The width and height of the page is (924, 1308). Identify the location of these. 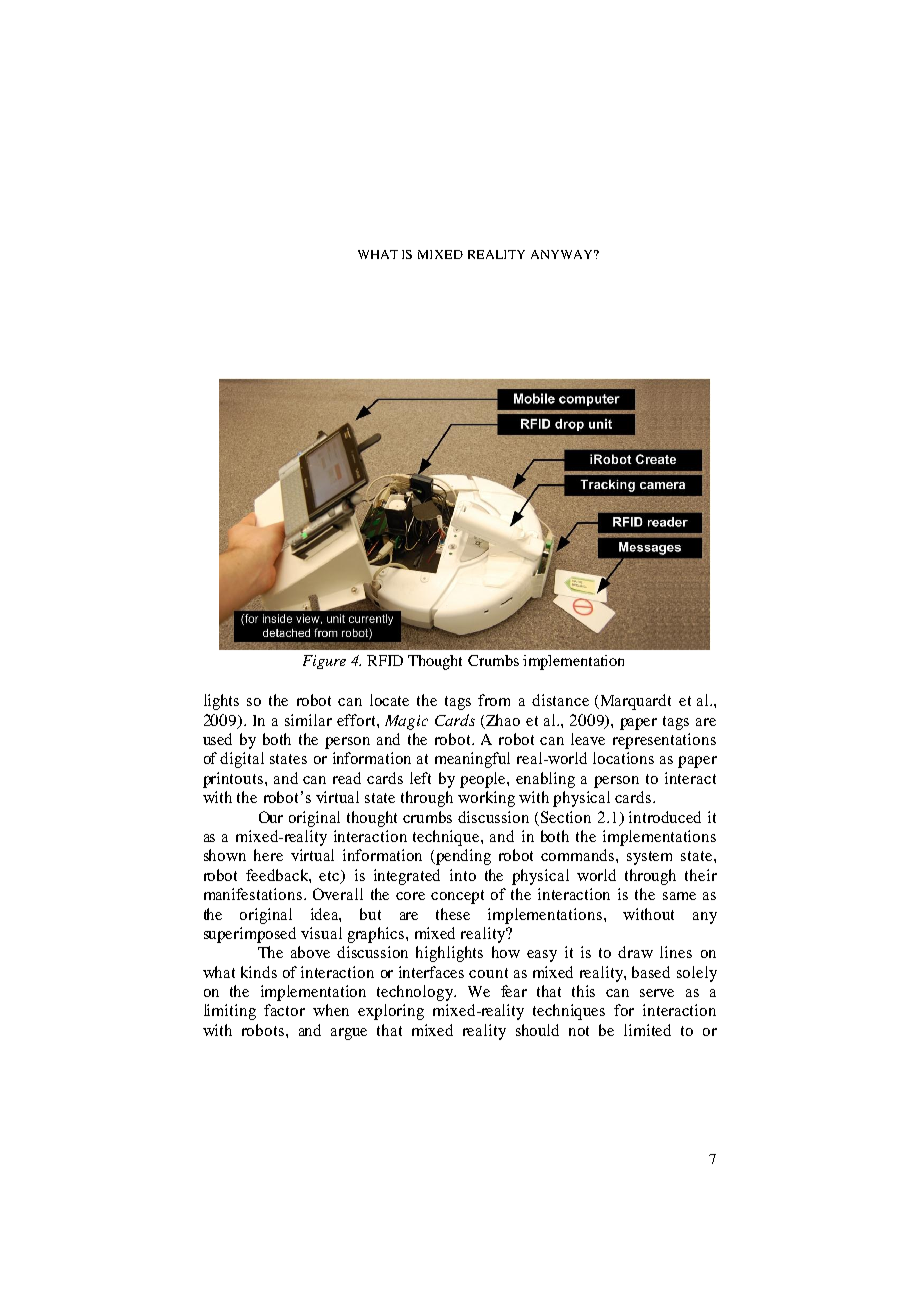
(453, 914).
